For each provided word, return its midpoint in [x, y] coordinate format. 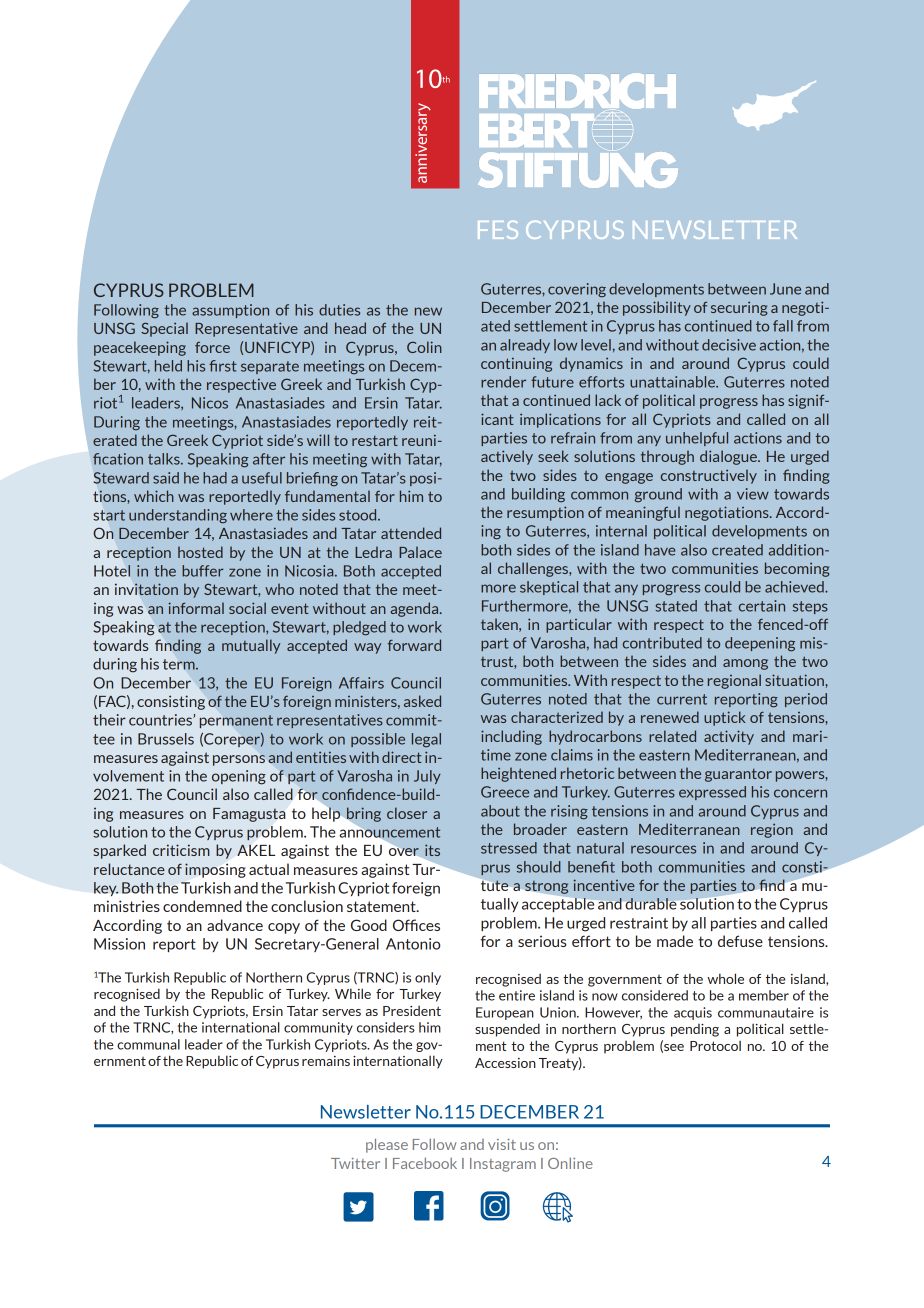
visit [502, 1144]
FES [498, 230]
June [785, 289]
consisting [171, 702]
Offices [416, 925]
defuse [740, 941]
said [166, 478]
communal [148, 1044]
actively [507, 457]
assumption [230, 311]
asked [422, 701]
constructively [709, 476]
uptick [725, 718]
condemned [202, 906]
